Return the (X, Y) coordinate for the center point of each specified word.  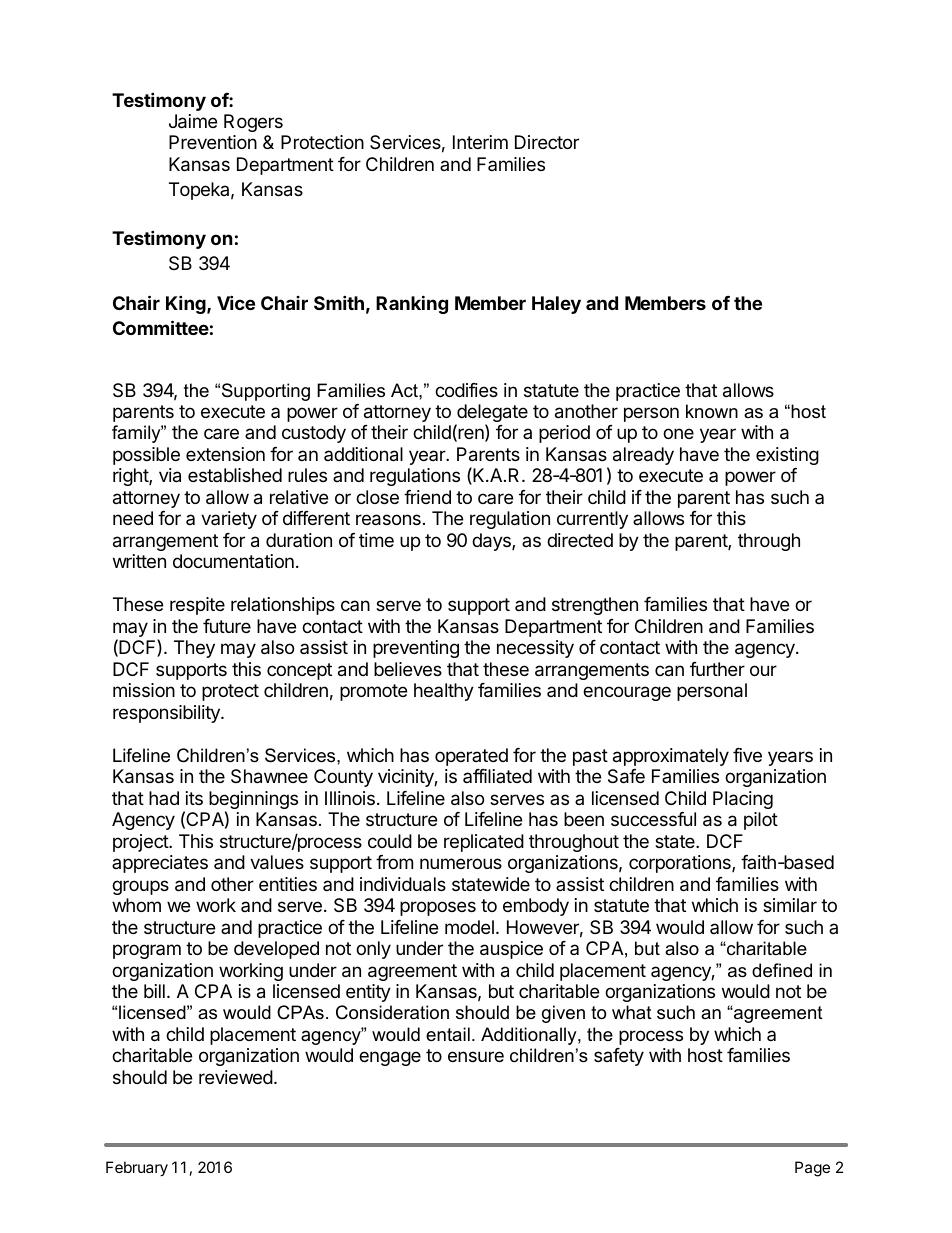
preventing (416, 649)
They (194, 649)
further (717, 669)
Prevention (213, 142)
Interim (480, 142)
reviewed (236, 1077)
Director (547, 142)
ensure (476, 1056)
